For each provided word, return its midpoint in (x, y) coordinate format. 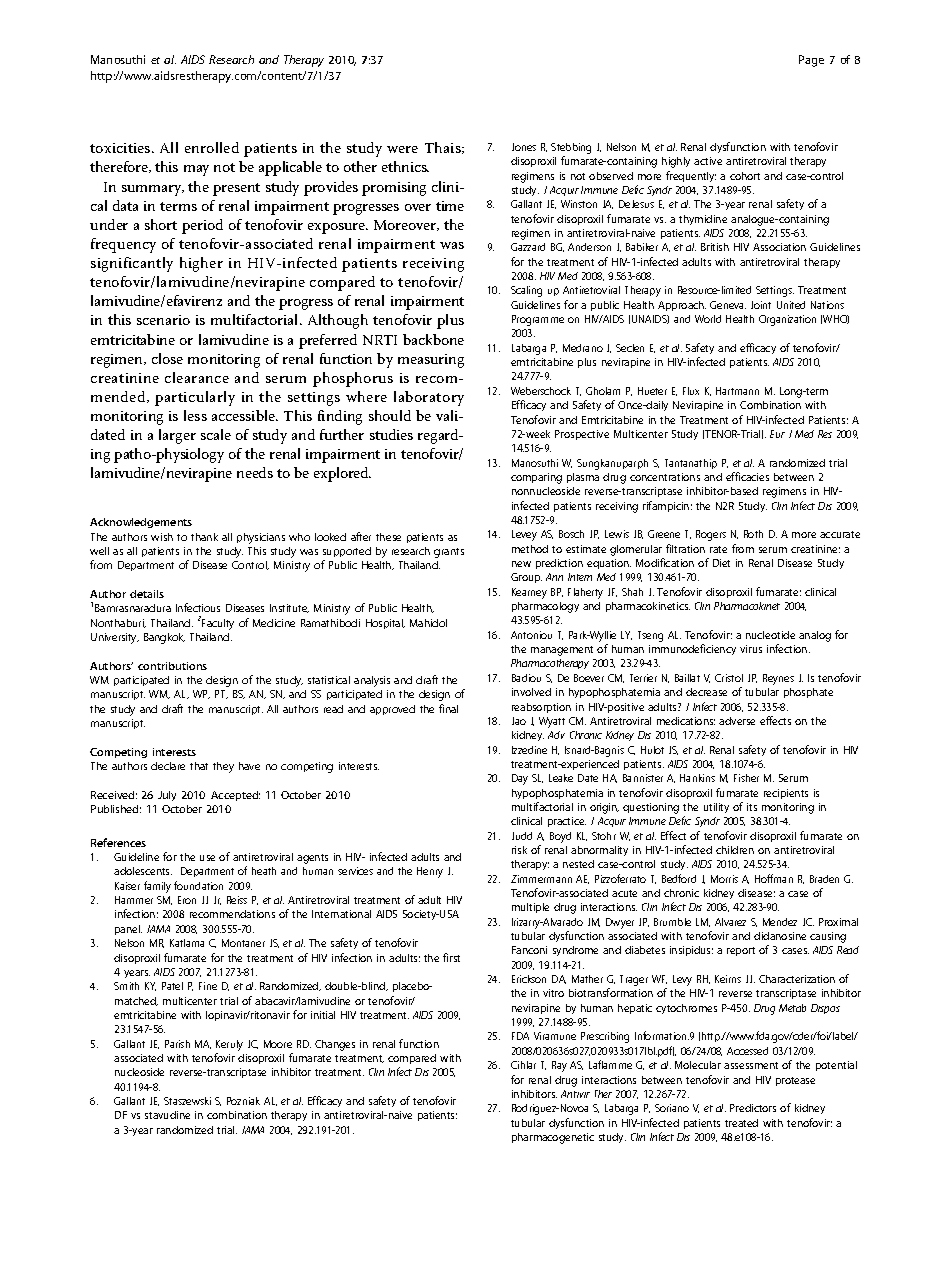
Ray (559, 1066)
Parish (177, 1044)
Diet (721, 563)
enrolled (212, 147)
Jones (524, 147)
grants (449, 553)
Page (811, 61)
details (147, 594)
